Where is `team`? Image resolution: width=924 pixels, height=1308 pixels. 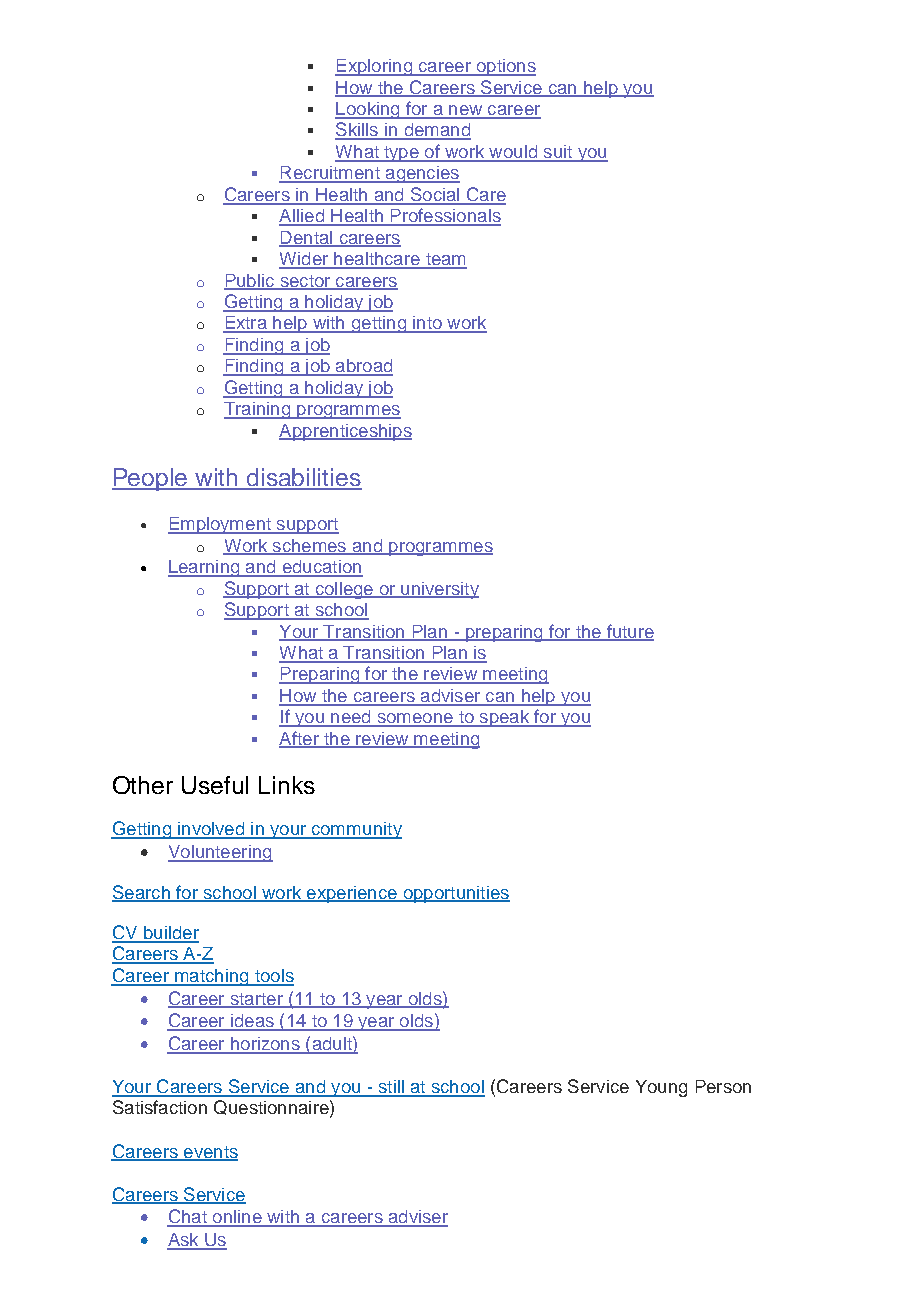
team is located at coordinates (445, 260).
